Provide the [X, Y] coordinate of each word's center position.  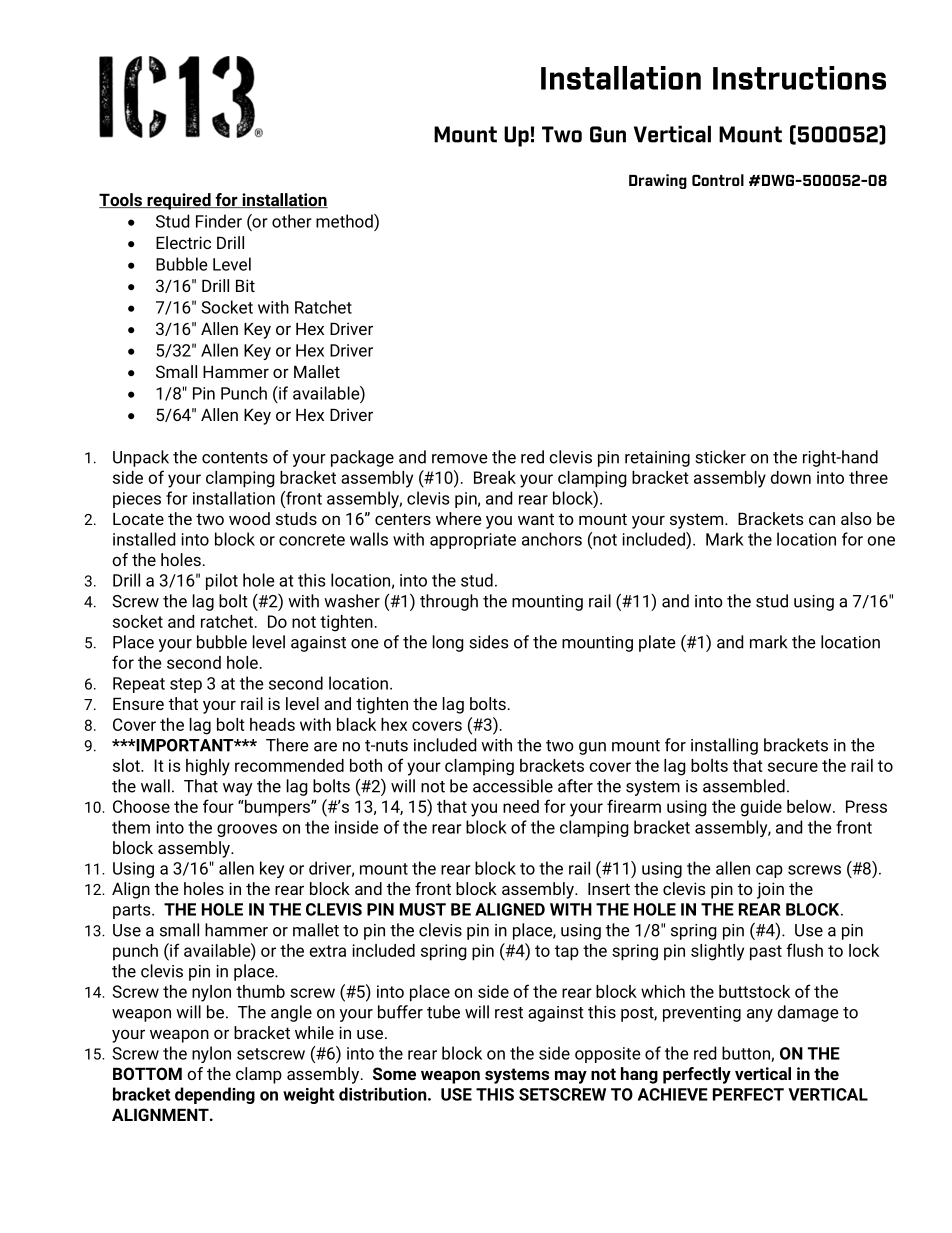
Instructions [799, 78]
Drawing [658, 181]
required [179, 201]
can [822, 520]
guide [761, 808]
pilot [222, 581]
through [449, 602]
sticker [720, 457]
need [521, 806]
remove [460, 459]
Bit [245, 285]
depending [215, 1095]
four [218, 806]
